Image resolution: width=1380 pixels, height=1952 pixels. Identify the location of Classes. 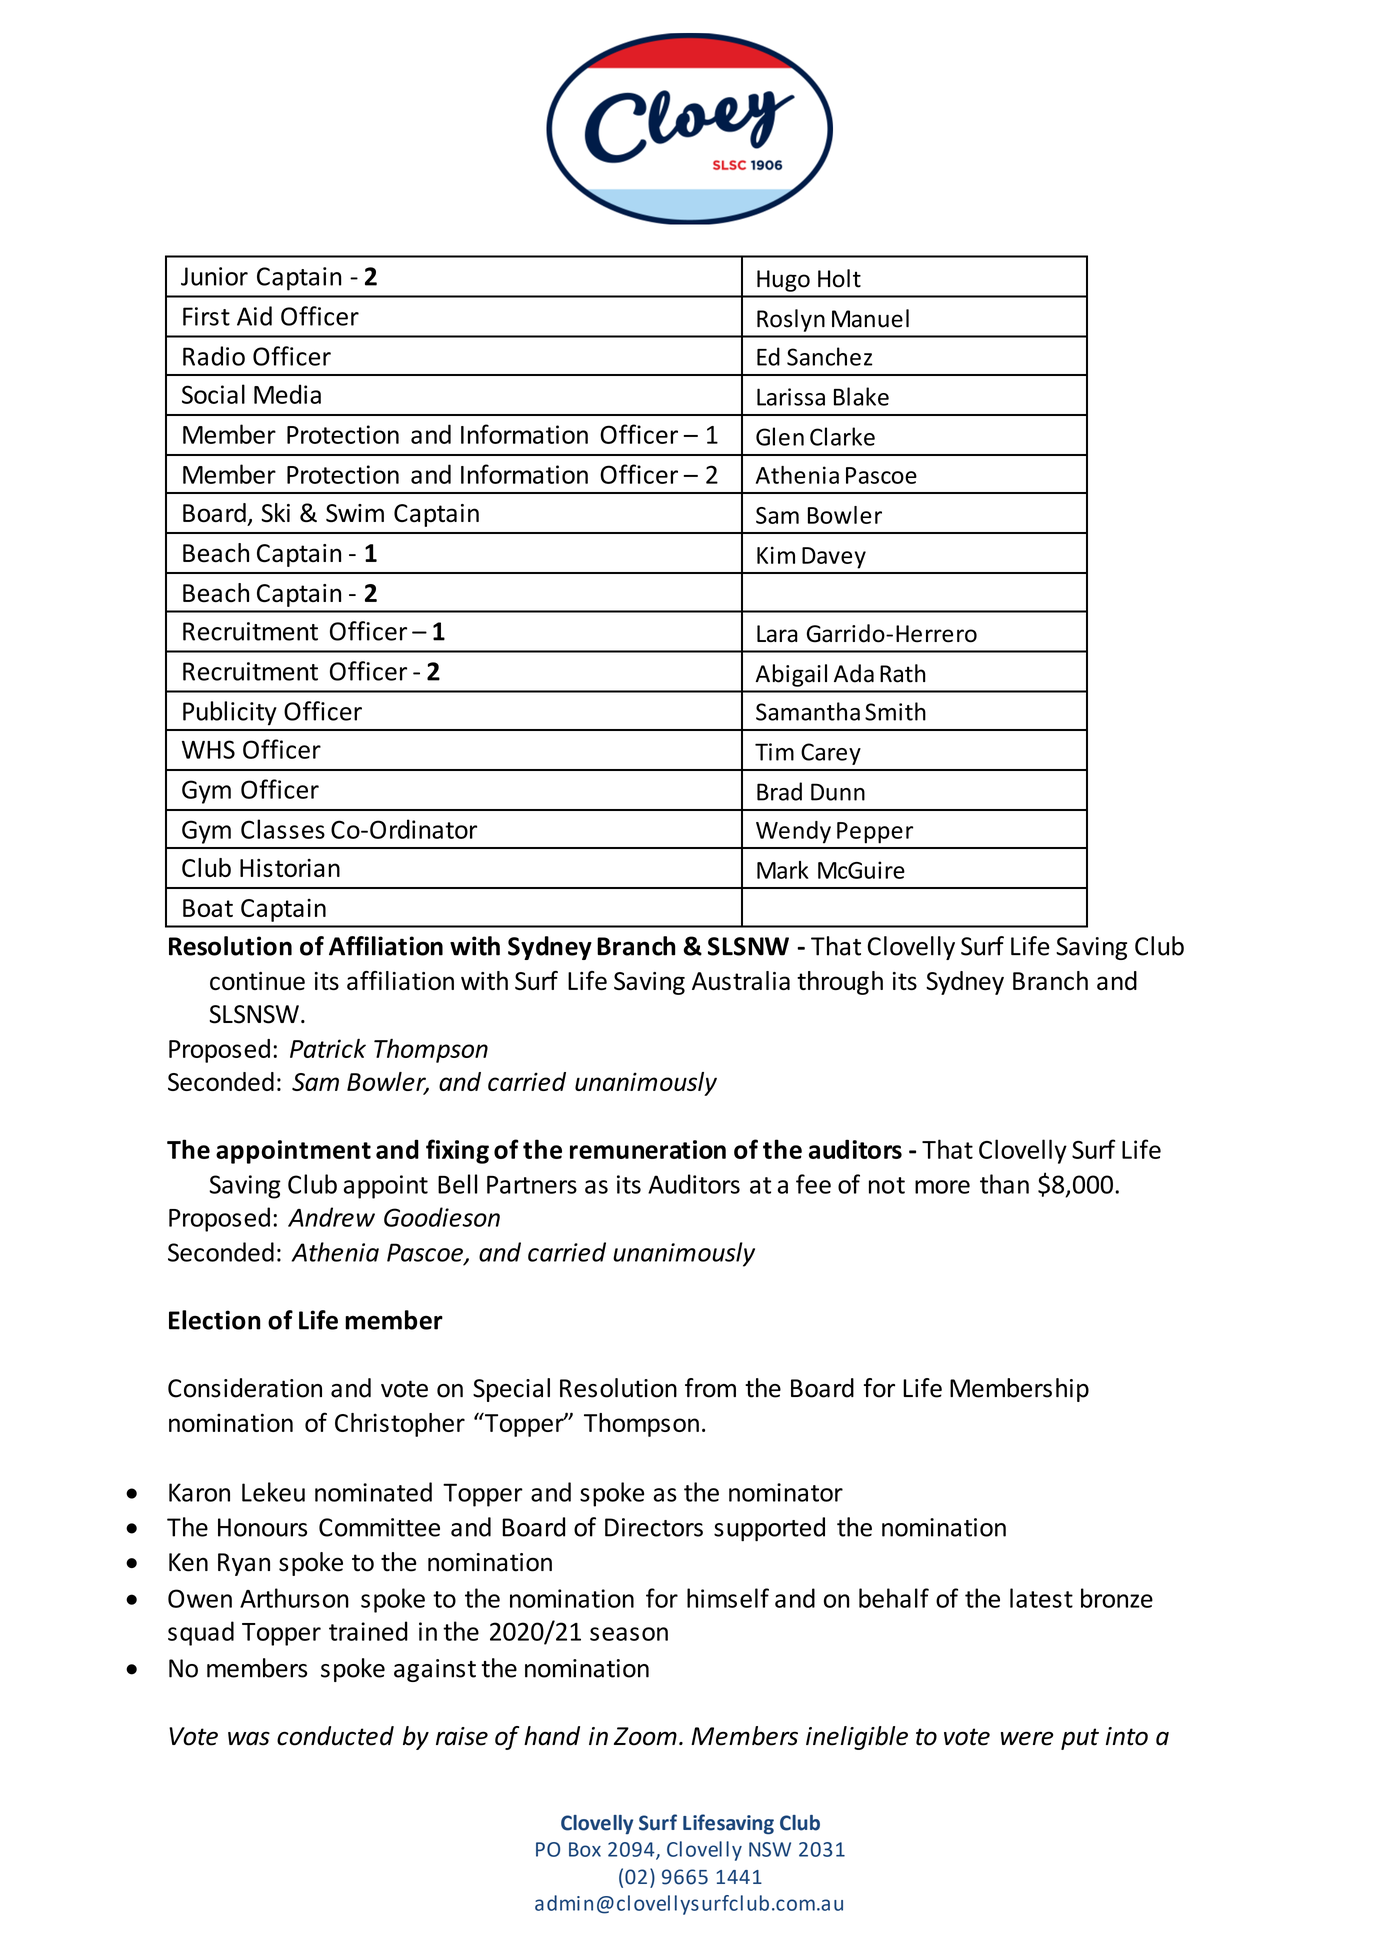
(283, 829).
